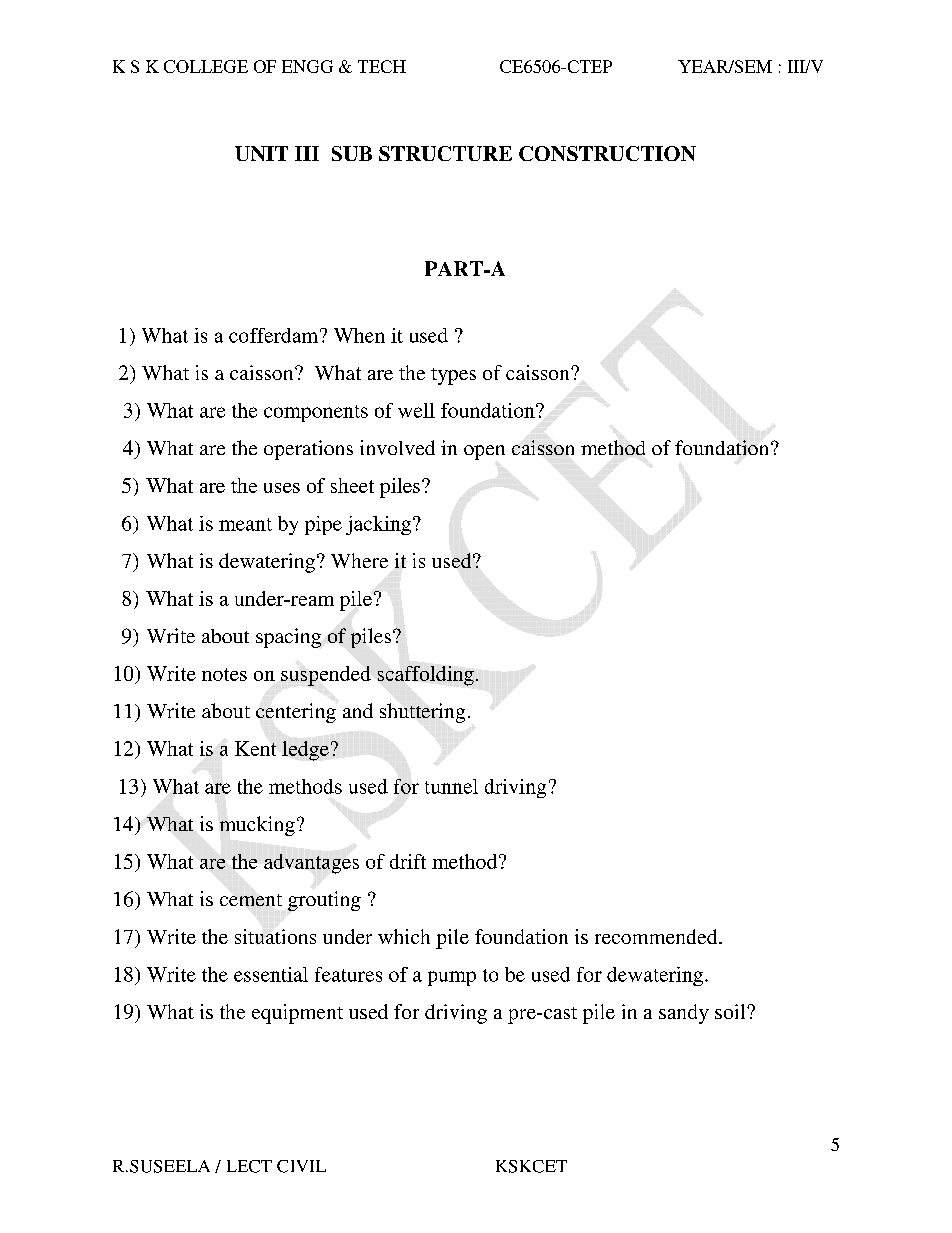  Describe the element at coordinates (452, 978) in the page. I see `pump` at that location.
